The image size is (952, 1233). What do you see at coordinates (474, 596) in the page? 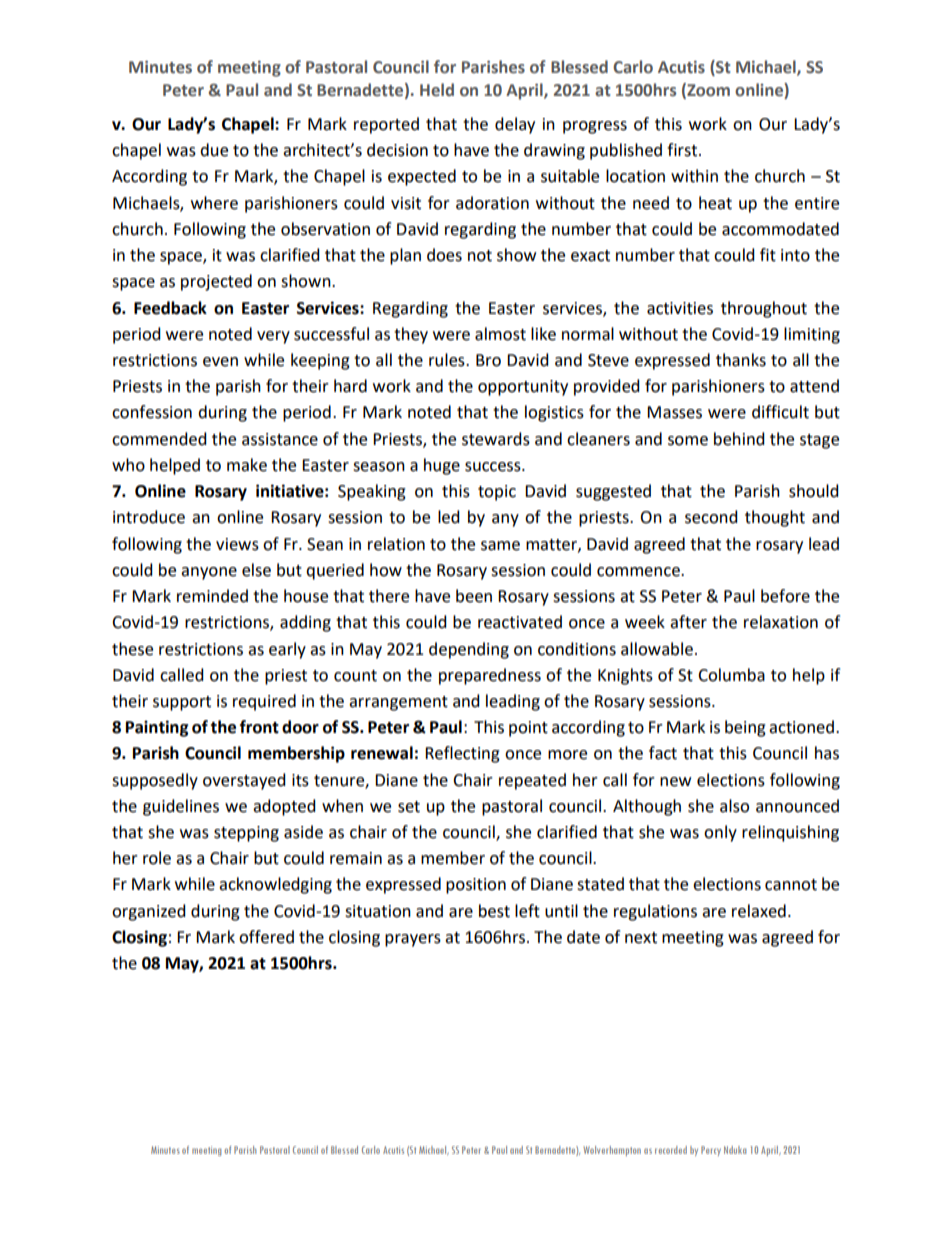
I see `been` at bounding box center [474, 596].
